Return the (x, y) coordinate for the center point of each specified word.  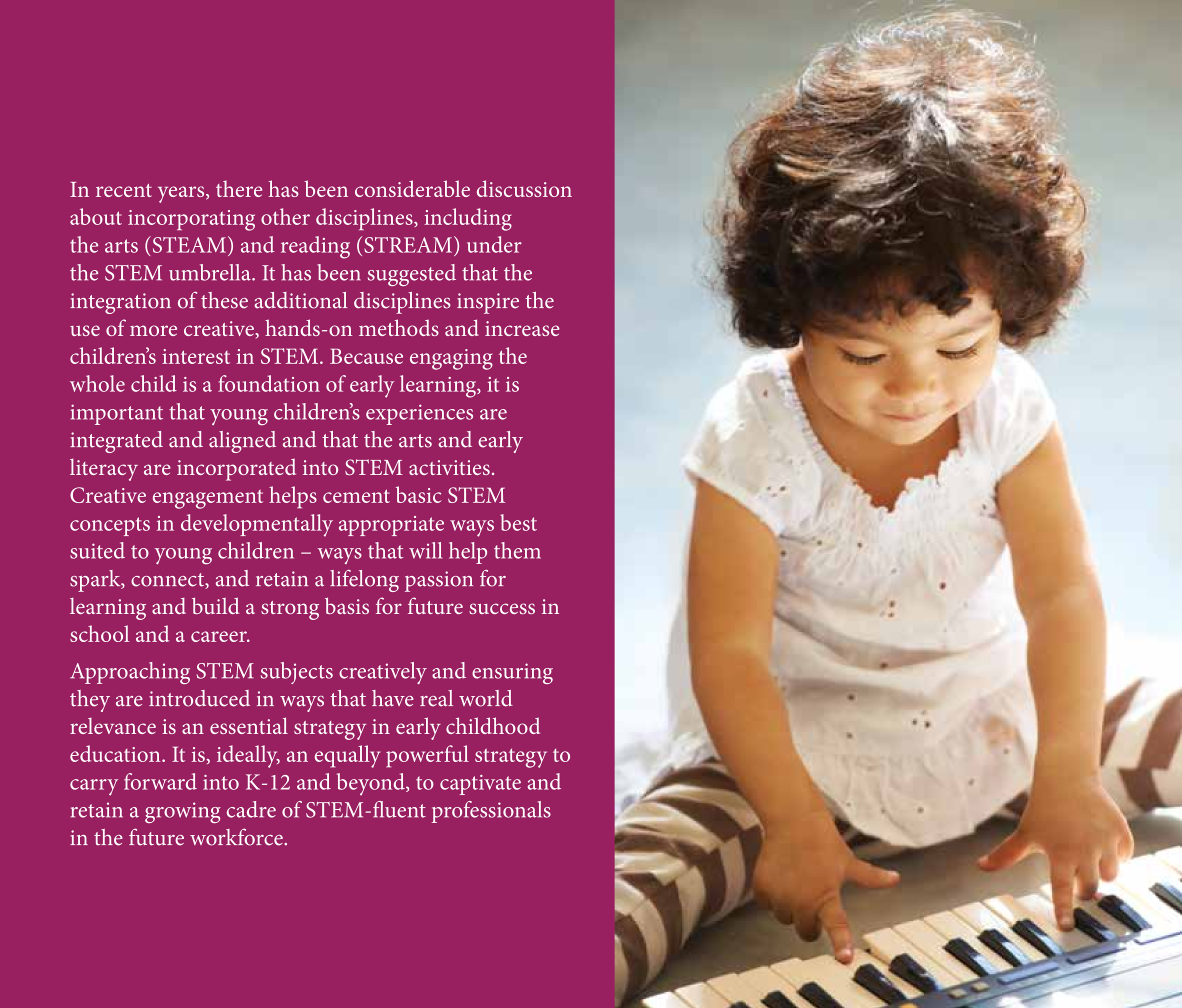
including (468, 219)
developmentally (257, 525)
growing (183, 812)
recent (124, 190)
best (518, 522)
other (285, 216)
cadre (251, 809)
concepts (110, 526)
